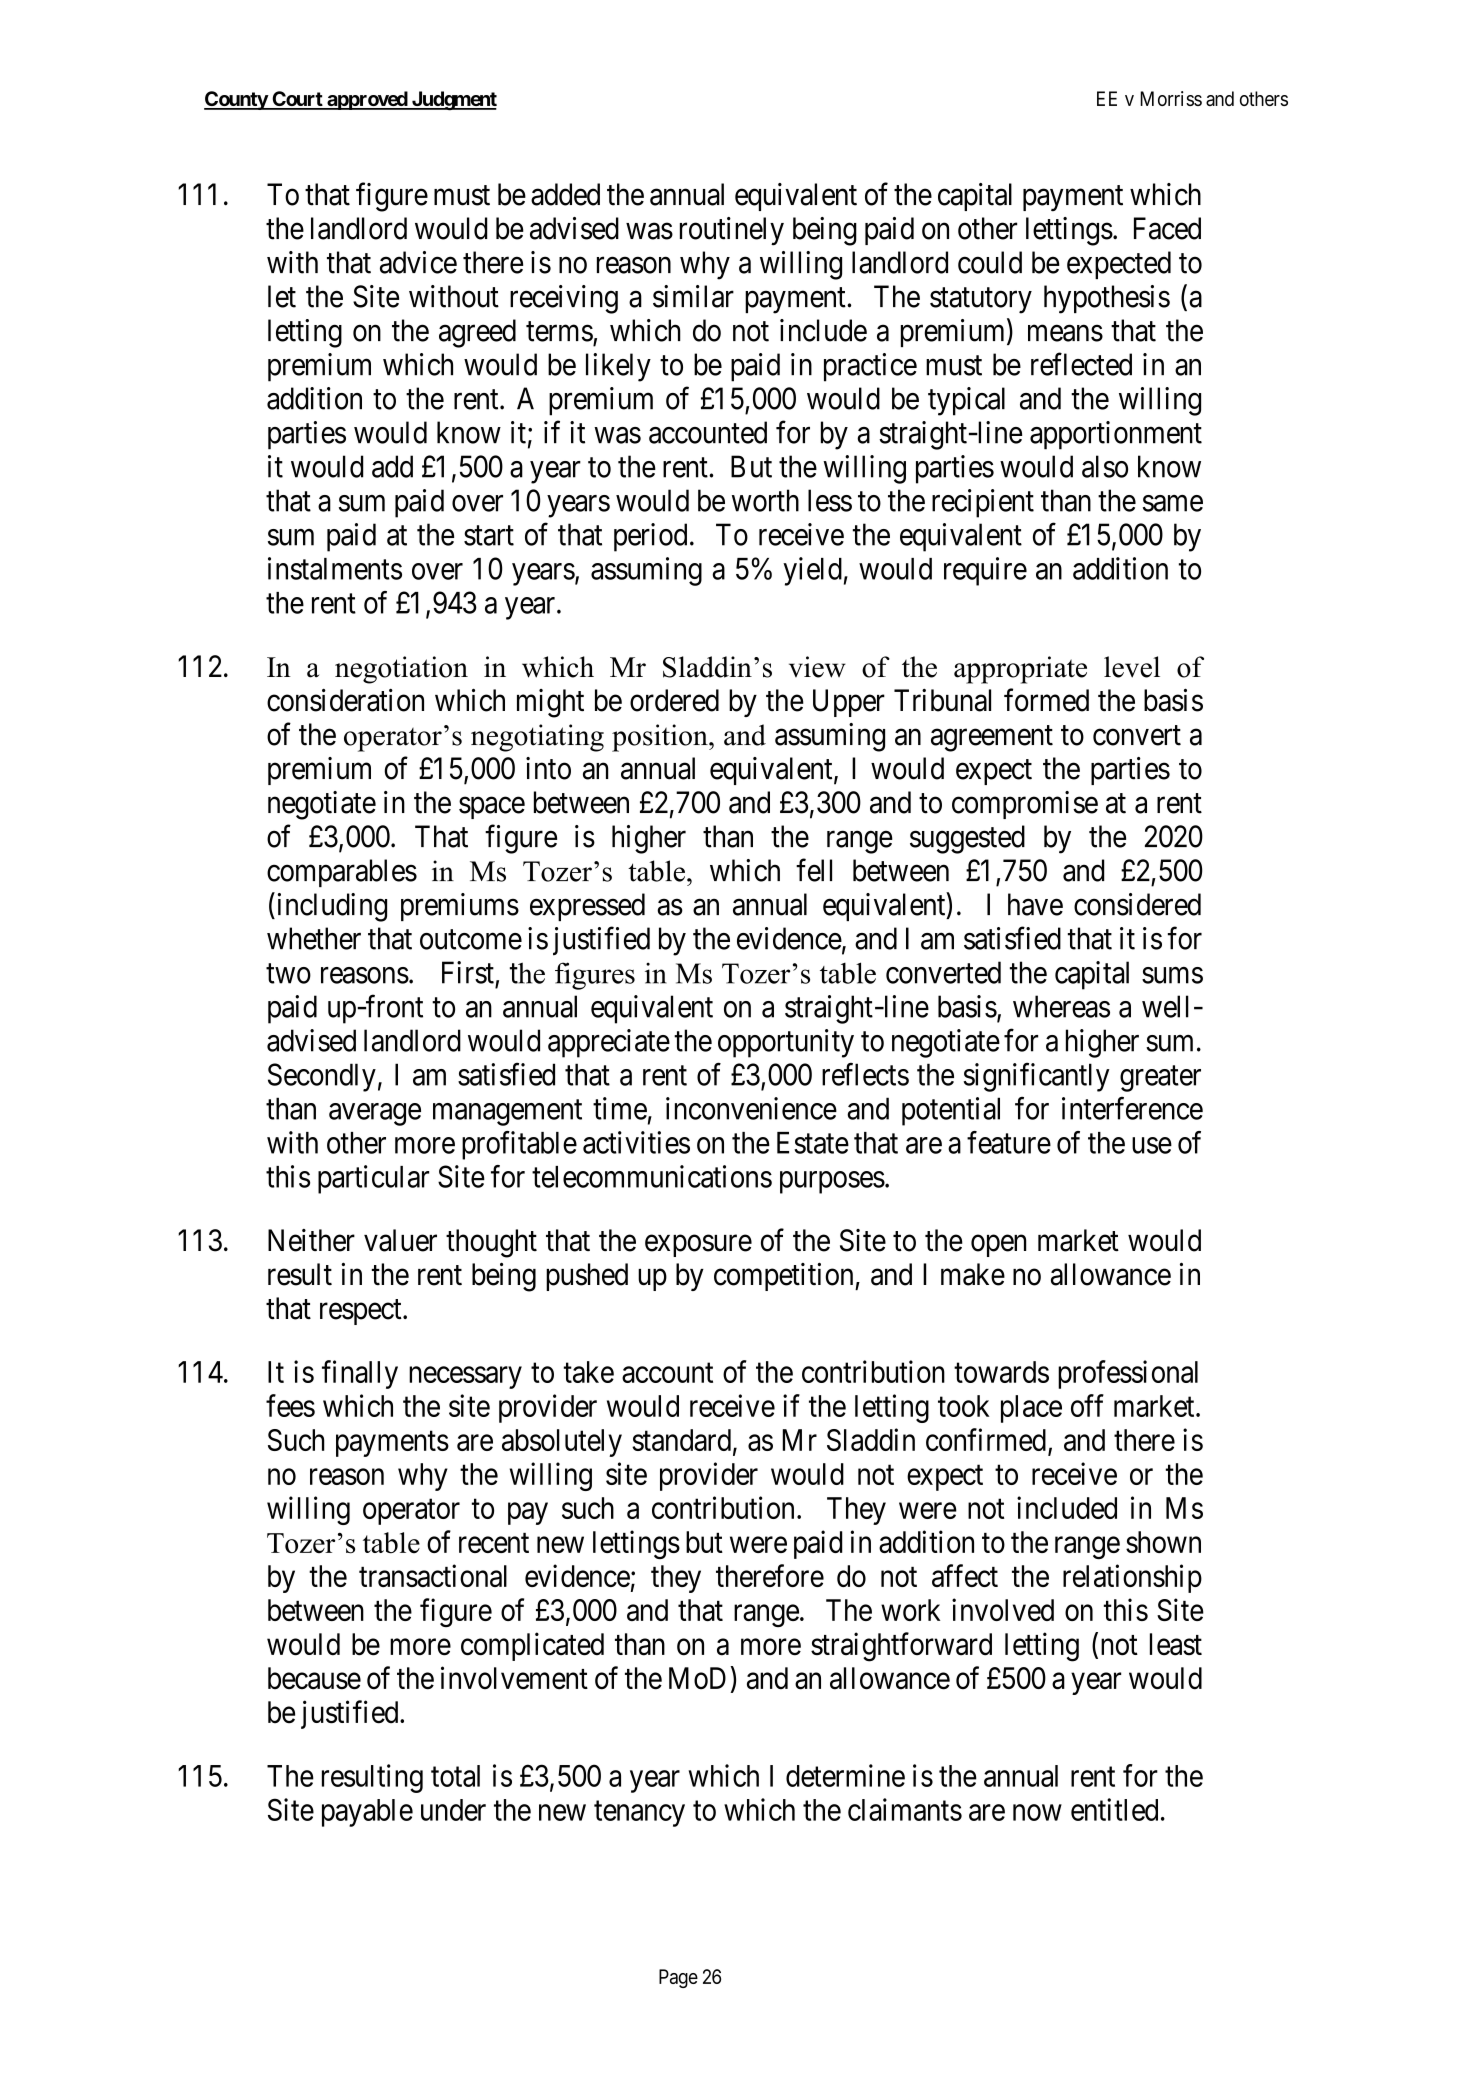 The image size is (1468, 2075). What do you see at coordinates (732, 231) in the screenshot?
I see `routinely` at bounding box center [732, 231].
